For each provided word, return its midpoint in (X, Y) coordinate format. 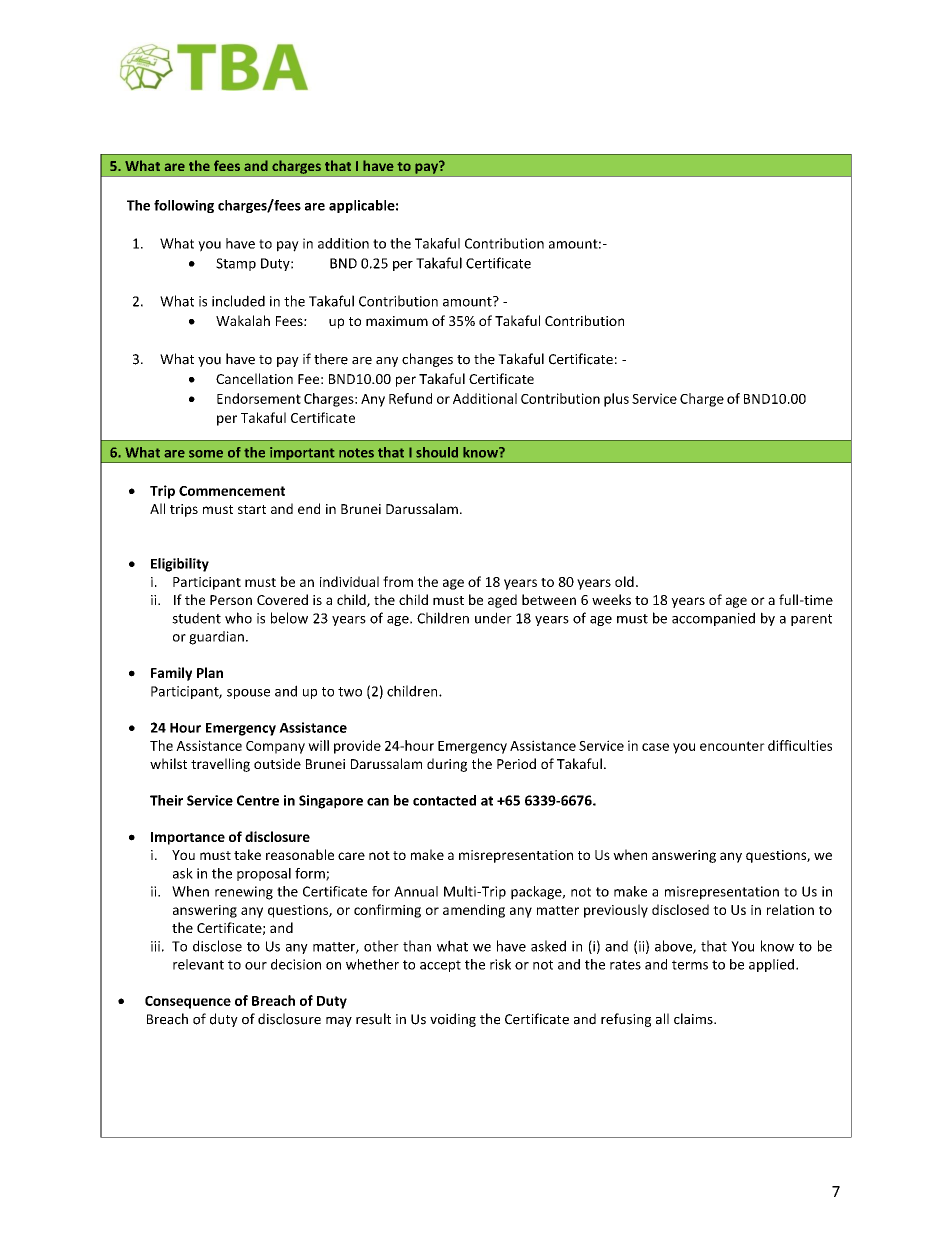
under (493, 618)
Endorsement (259, 398)
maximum (397, 321)
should (437, 452)
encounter (732, 746)
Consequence (188, 1002)
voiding (453, 1020)
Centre (258, 800)
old (624, 581)
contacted (444, 800)
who (238, 618)
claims (694, 1019)
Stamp (236, 264)
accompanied (713, 619)
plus (616, 400)
